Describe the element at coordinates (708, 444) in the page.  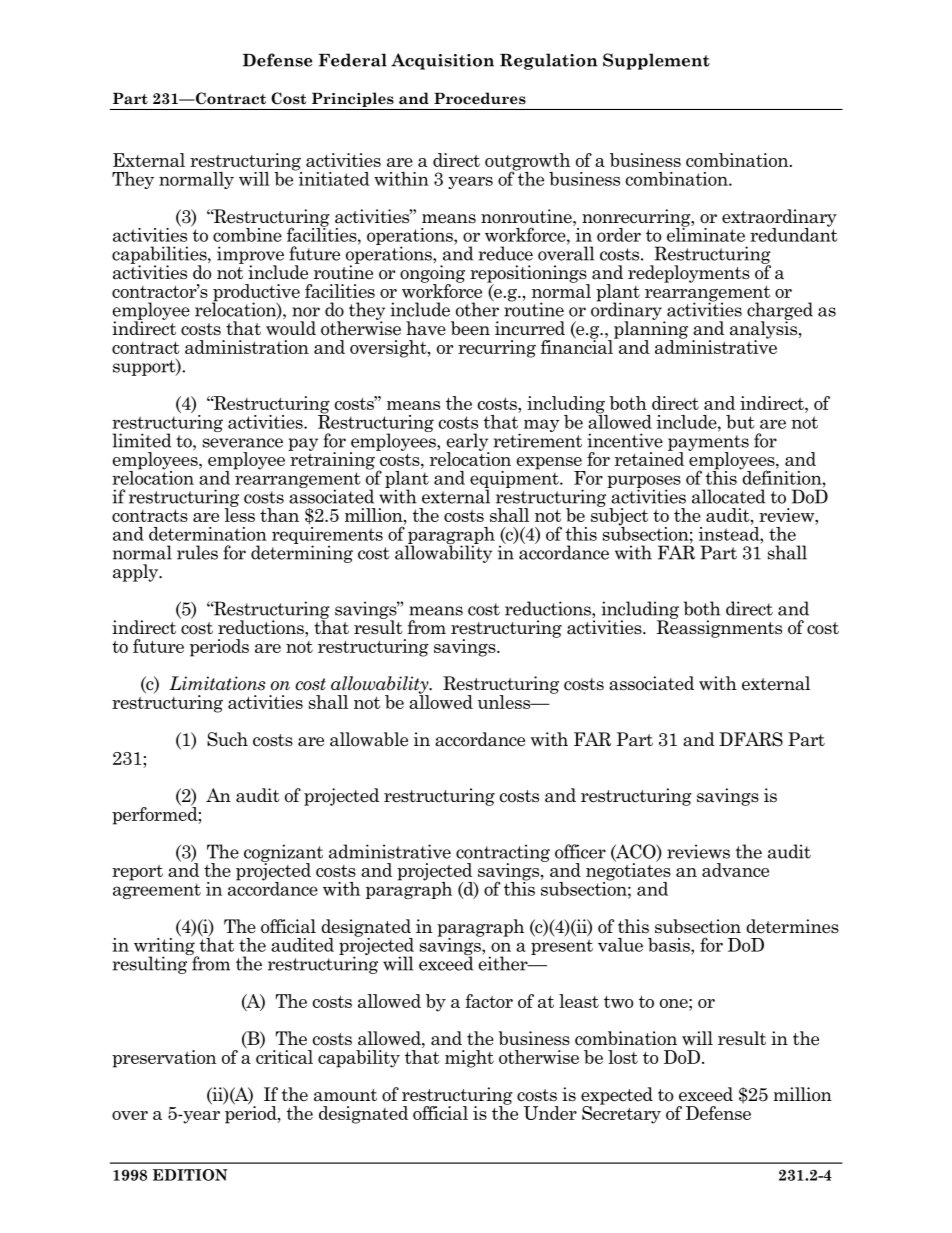
I see `payments` at that location.
